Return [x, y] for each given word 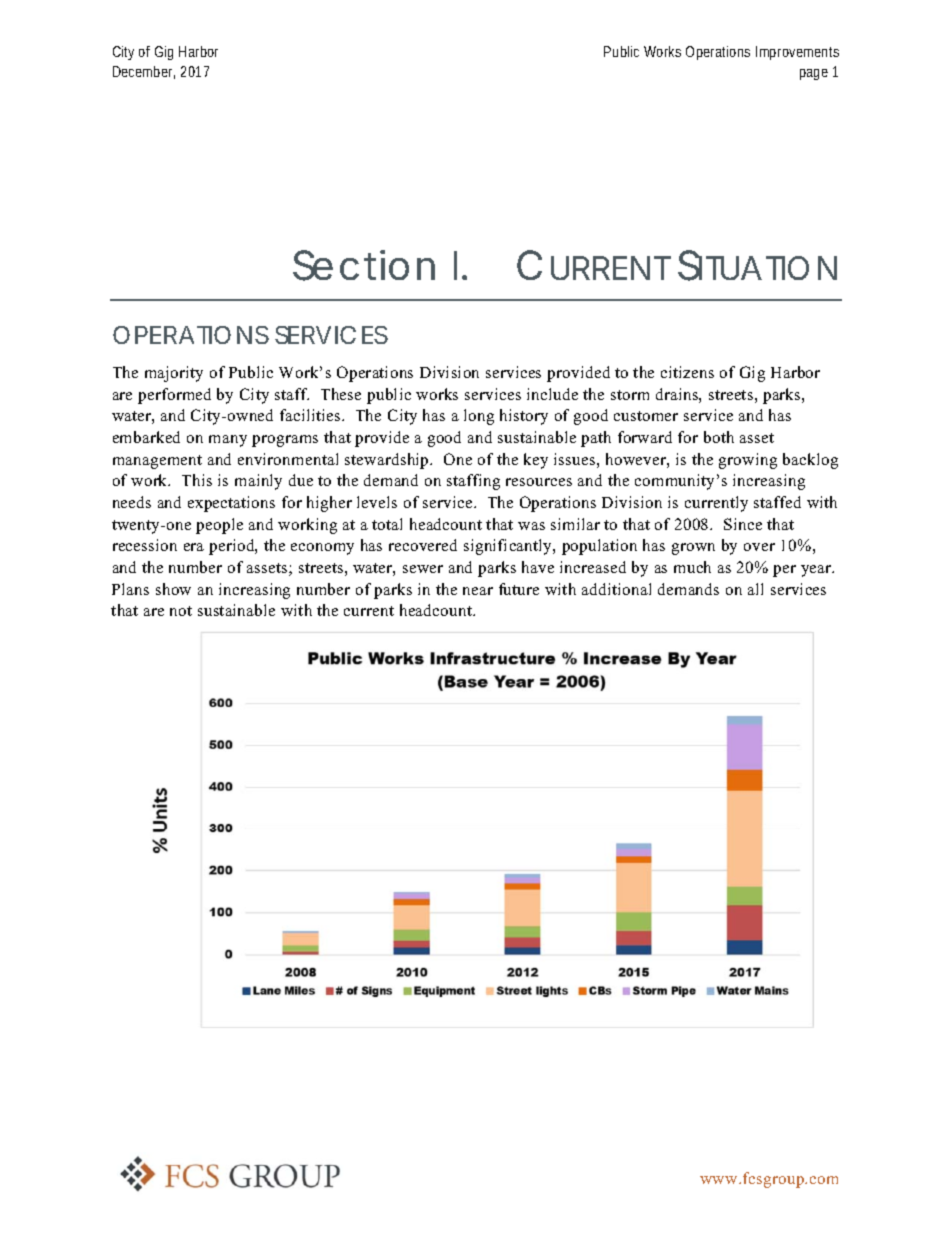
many [228, 441]
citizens [687, 372]
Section [364, 265]
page [814, 74]
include [552, 394]
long [479, 417]
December [144, 72]
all [755, 589]
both [719, 437]
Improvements [797, 53]
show [173, 589]
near [478, 591]
